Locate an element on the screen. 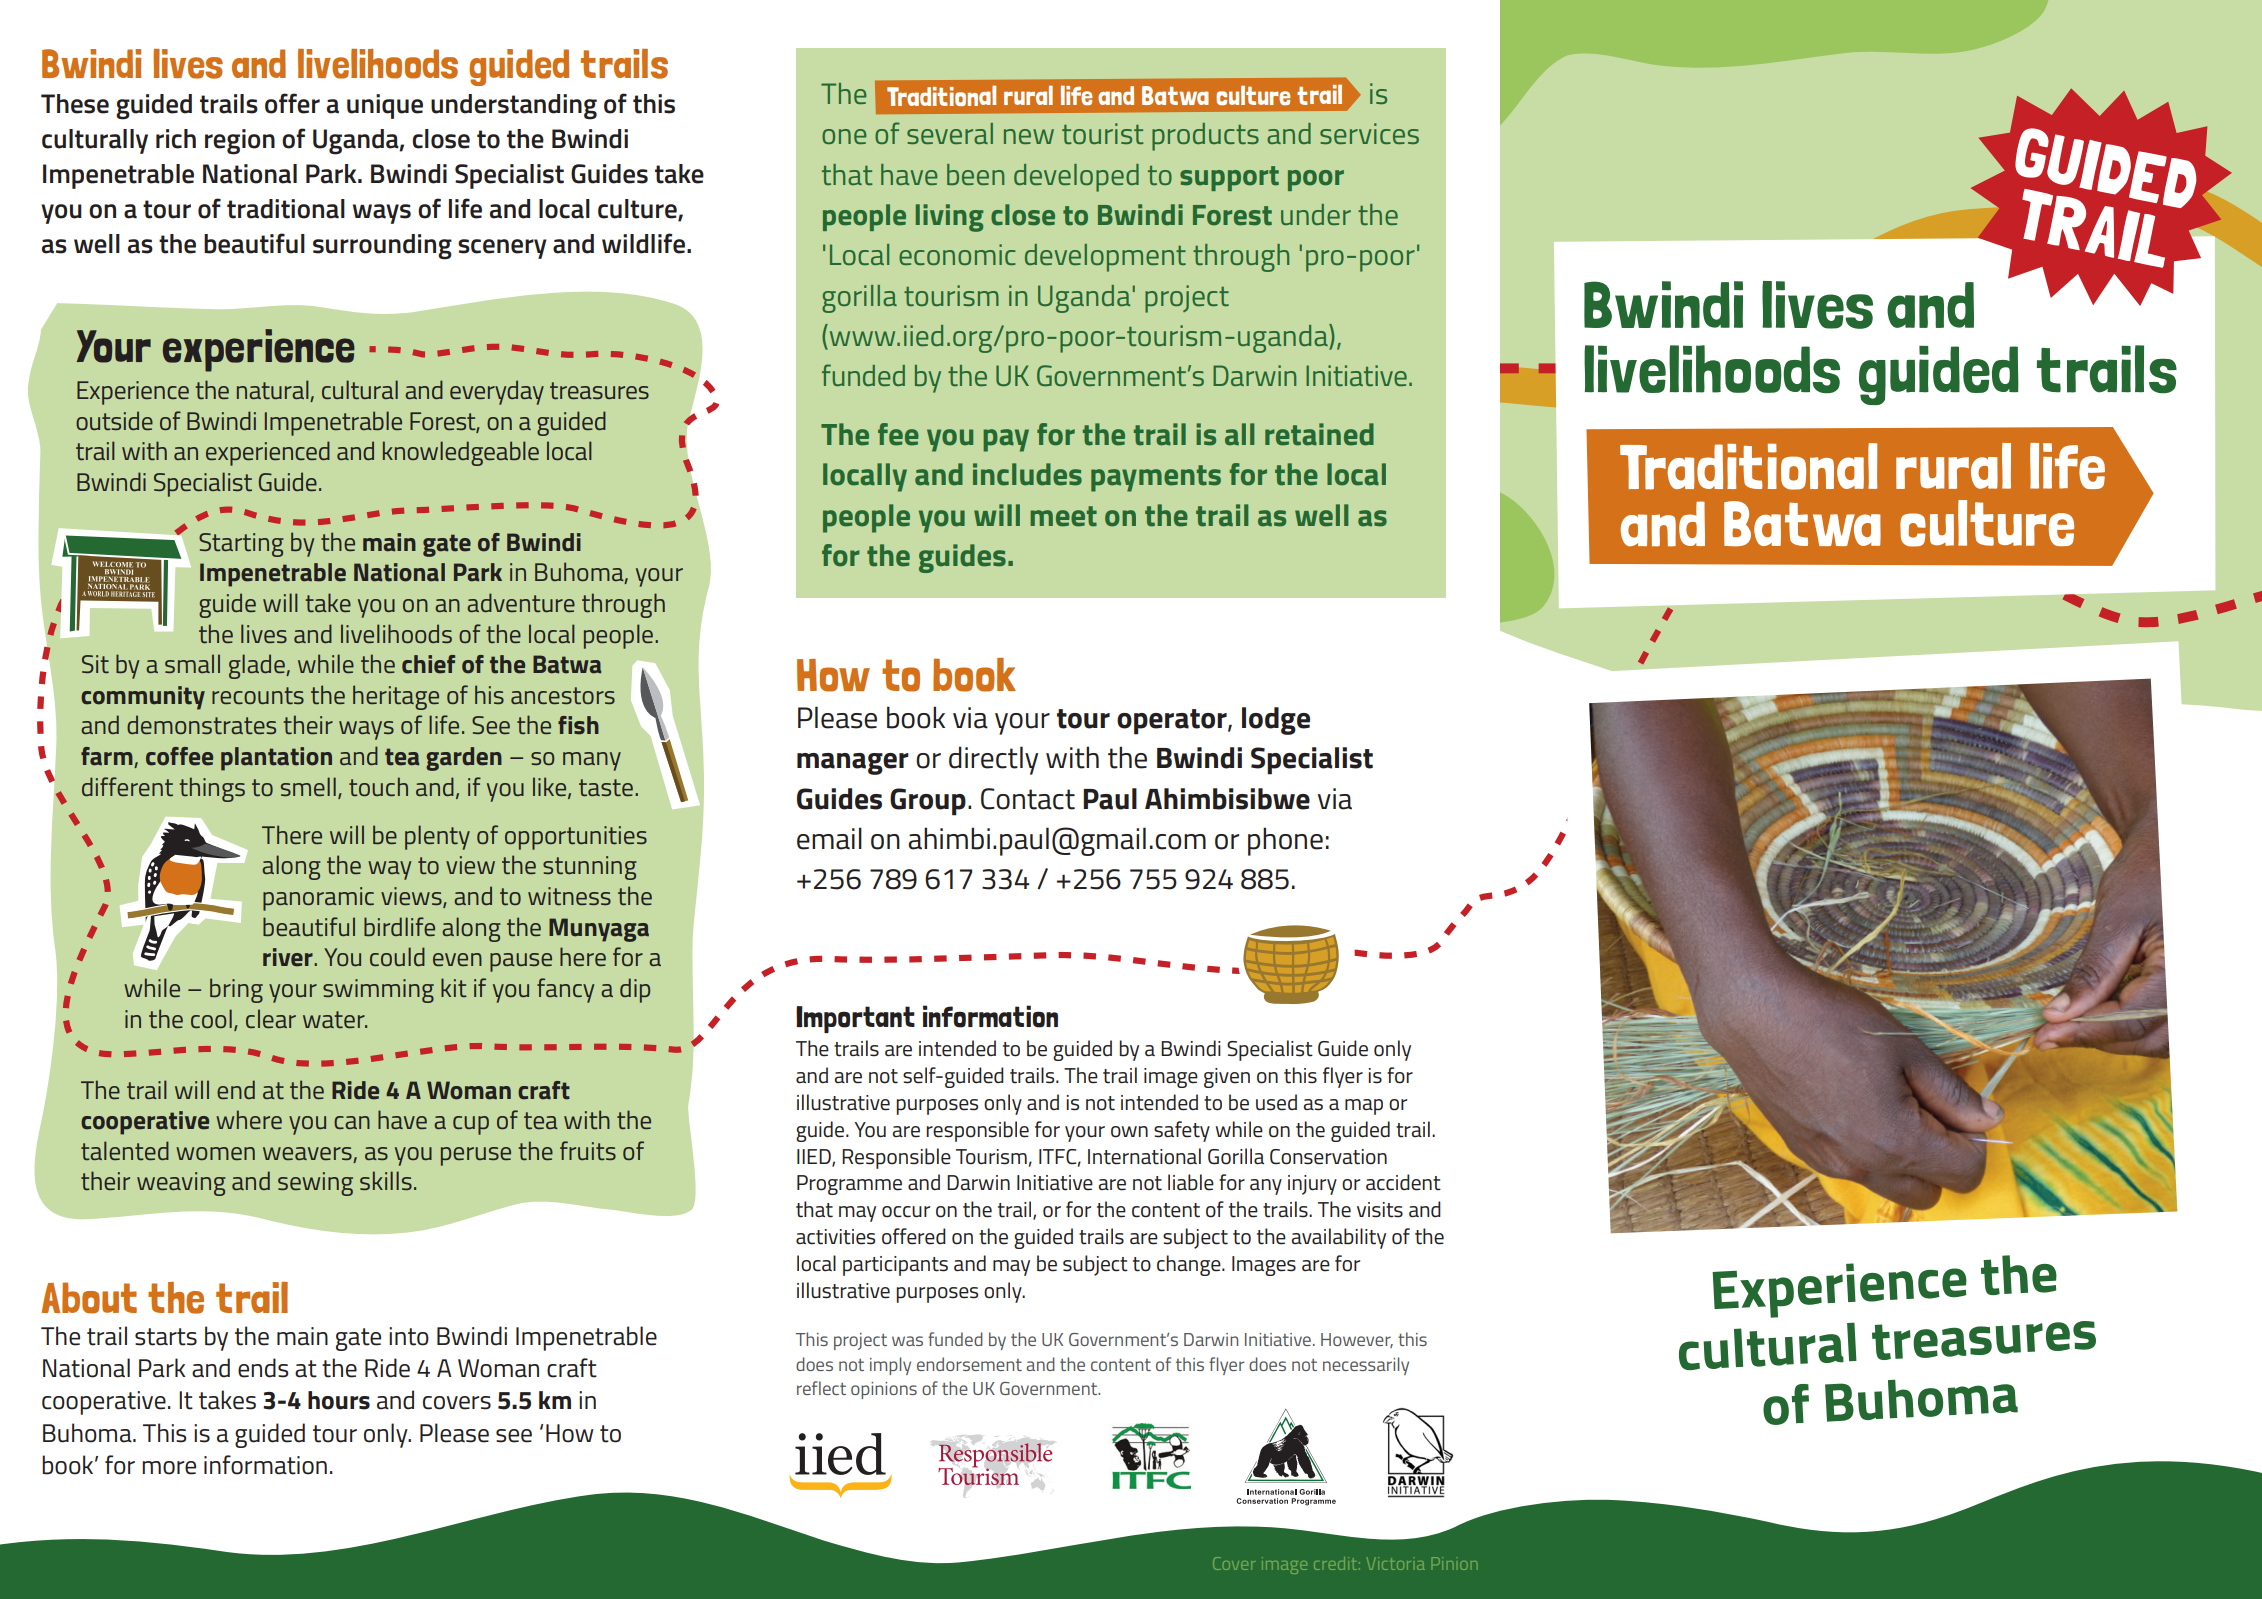 The width and height of the screenshot is (2262, 1599). products is located at coordinates (1205, 137).
